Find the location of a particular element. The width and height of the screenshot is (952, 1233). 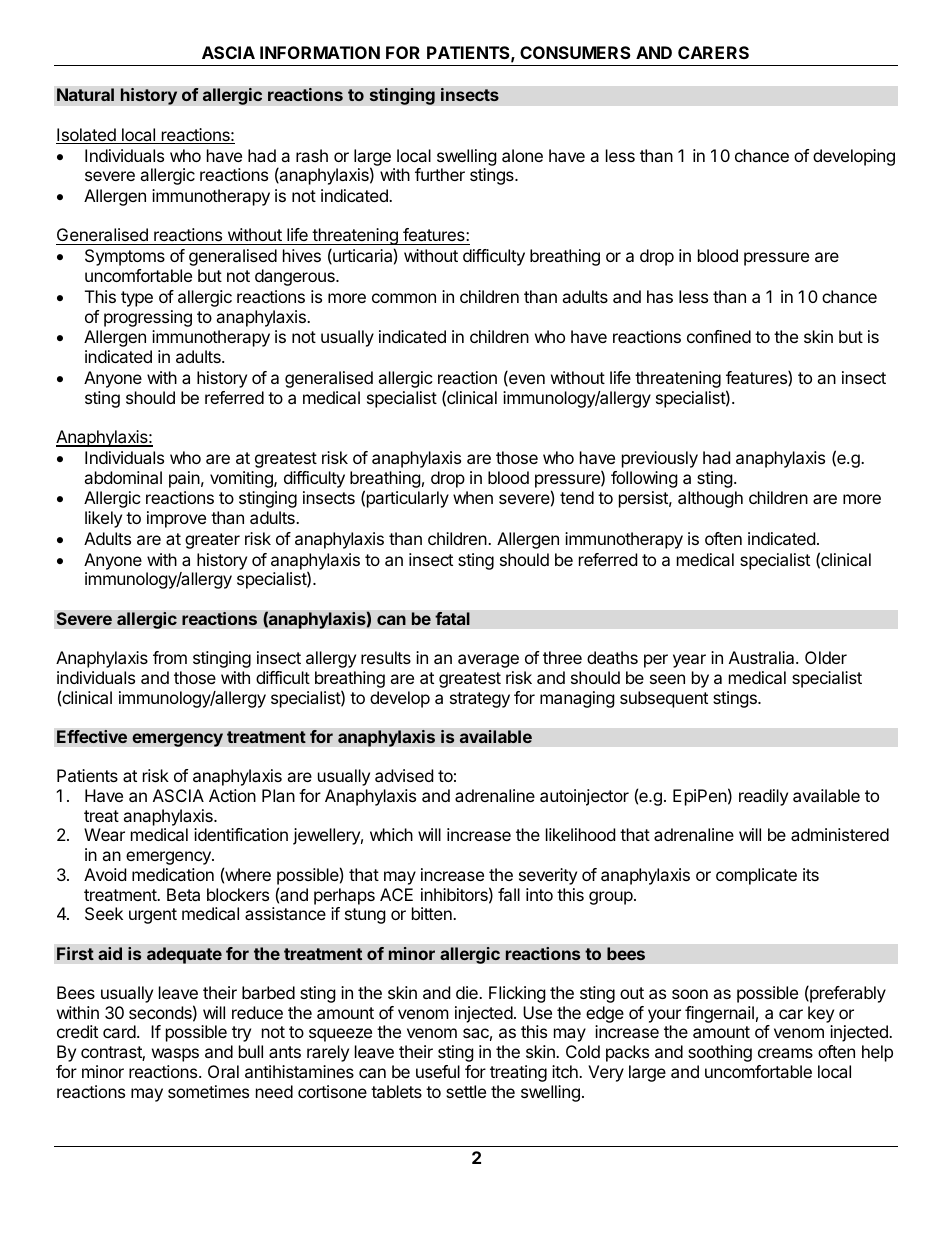

pain is located at coordinates (184, 479).
